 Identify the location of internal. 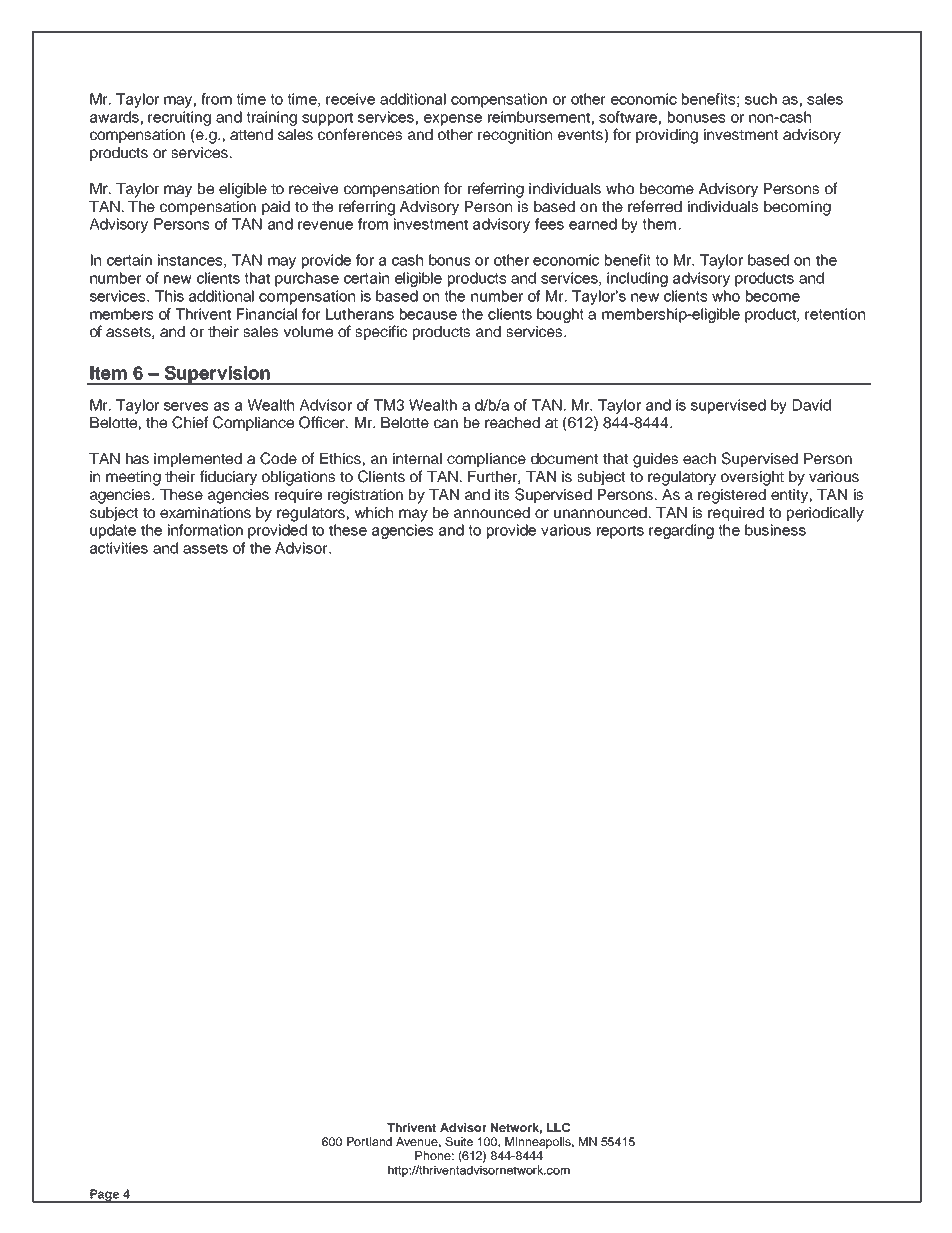
(417, 458).
